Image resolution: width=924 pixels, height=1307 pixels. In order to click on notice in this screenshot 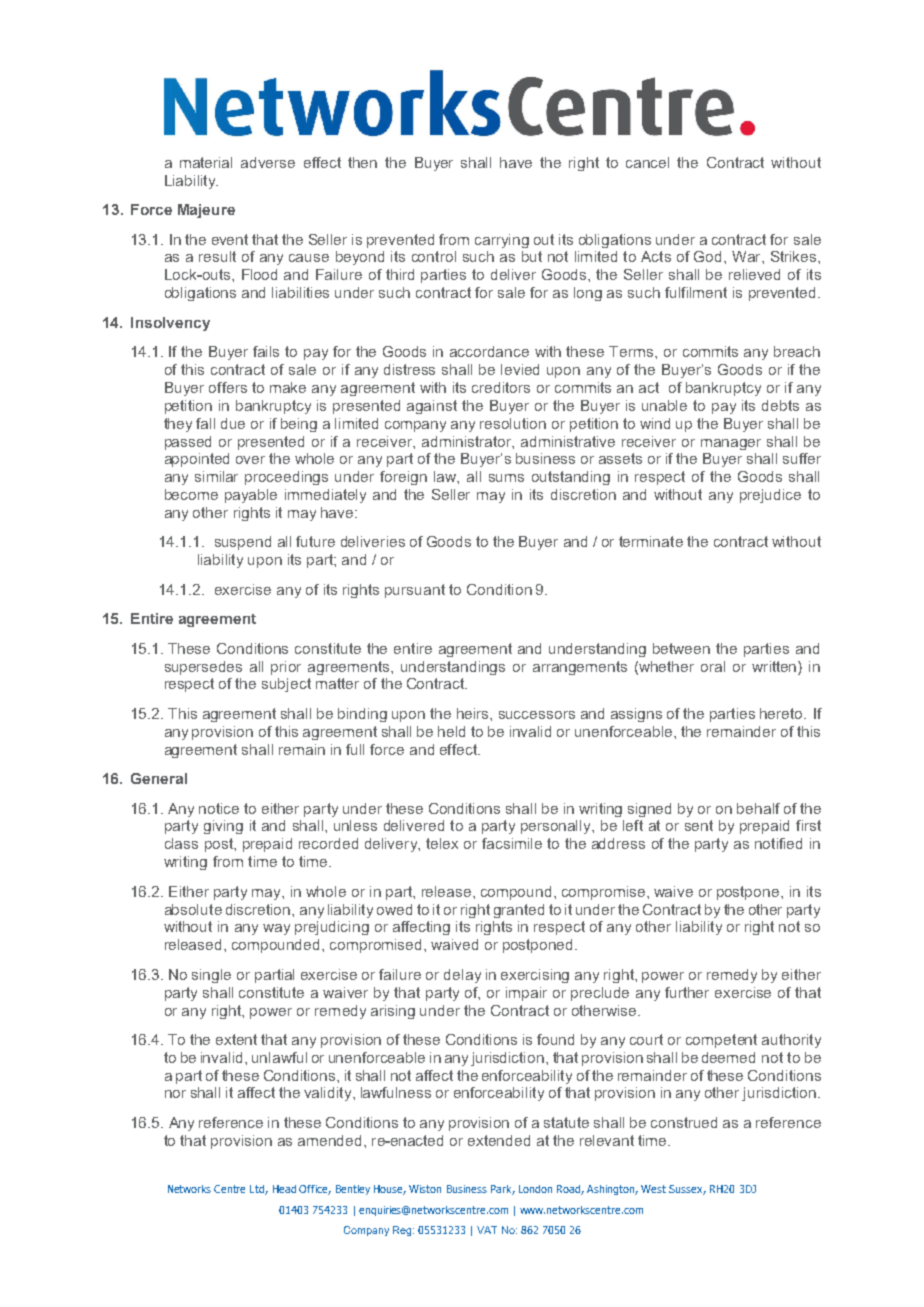, I will do `click(219, 808)`.
